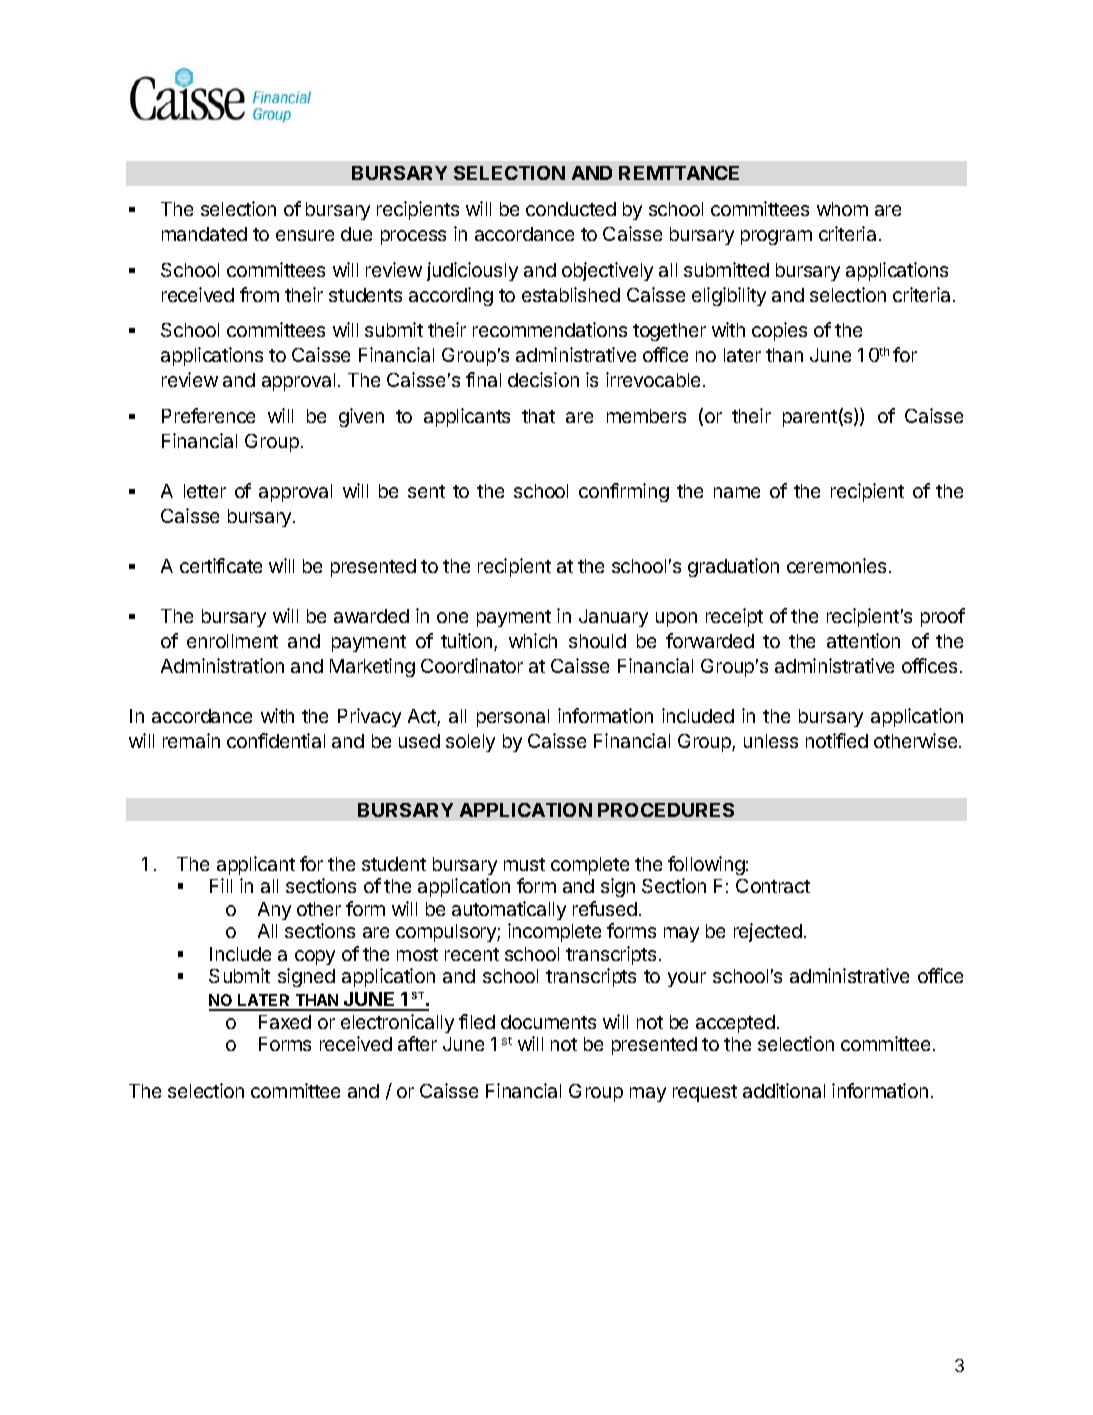 This document has width=1093, height=1415. What do you see at coordinates (624, 492) in the document?
I see `confirming` at bounding box center [624, 492].
